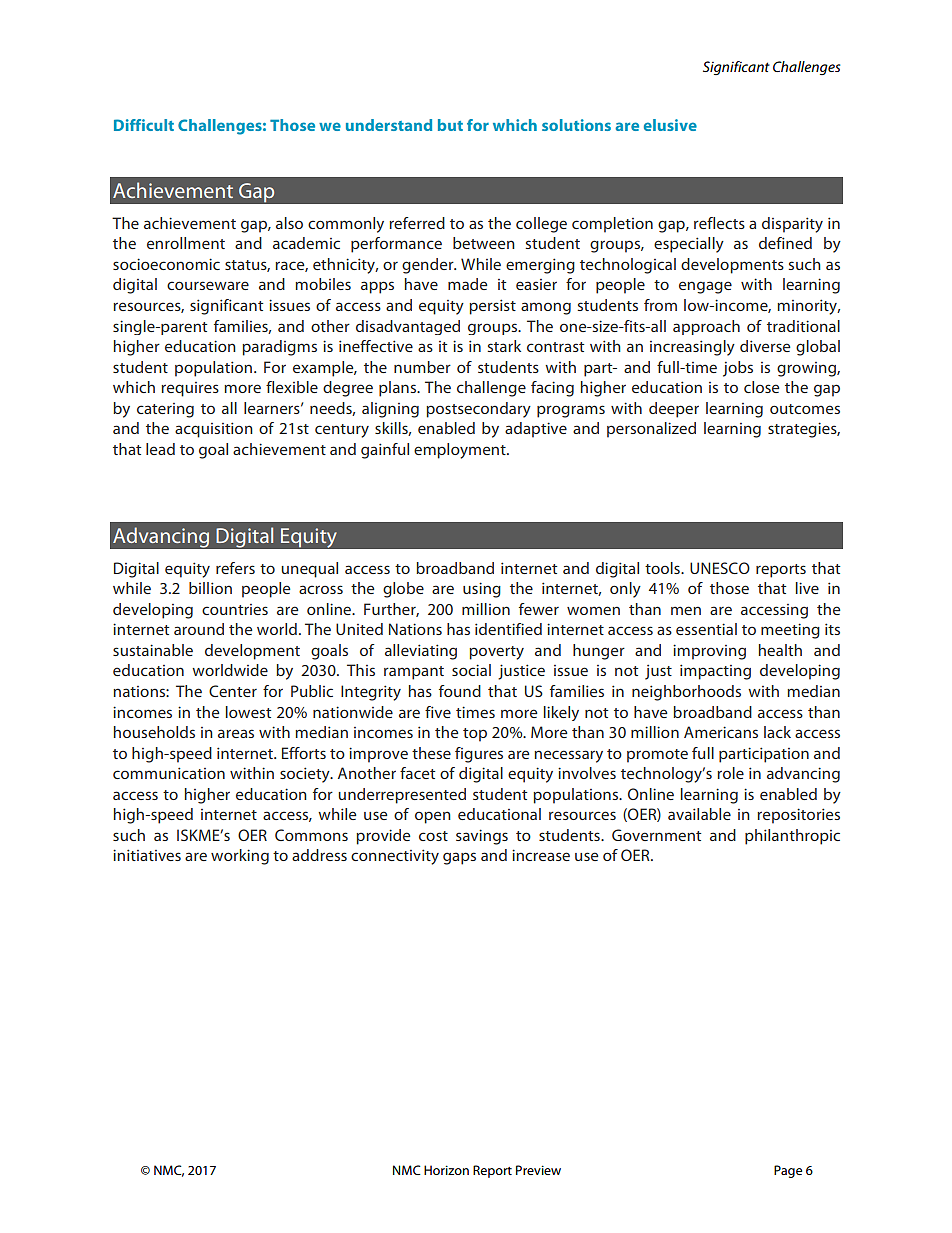  Describe the element at coordinates (144, 125) in the screenshot. I see `Difficult` at that location.
